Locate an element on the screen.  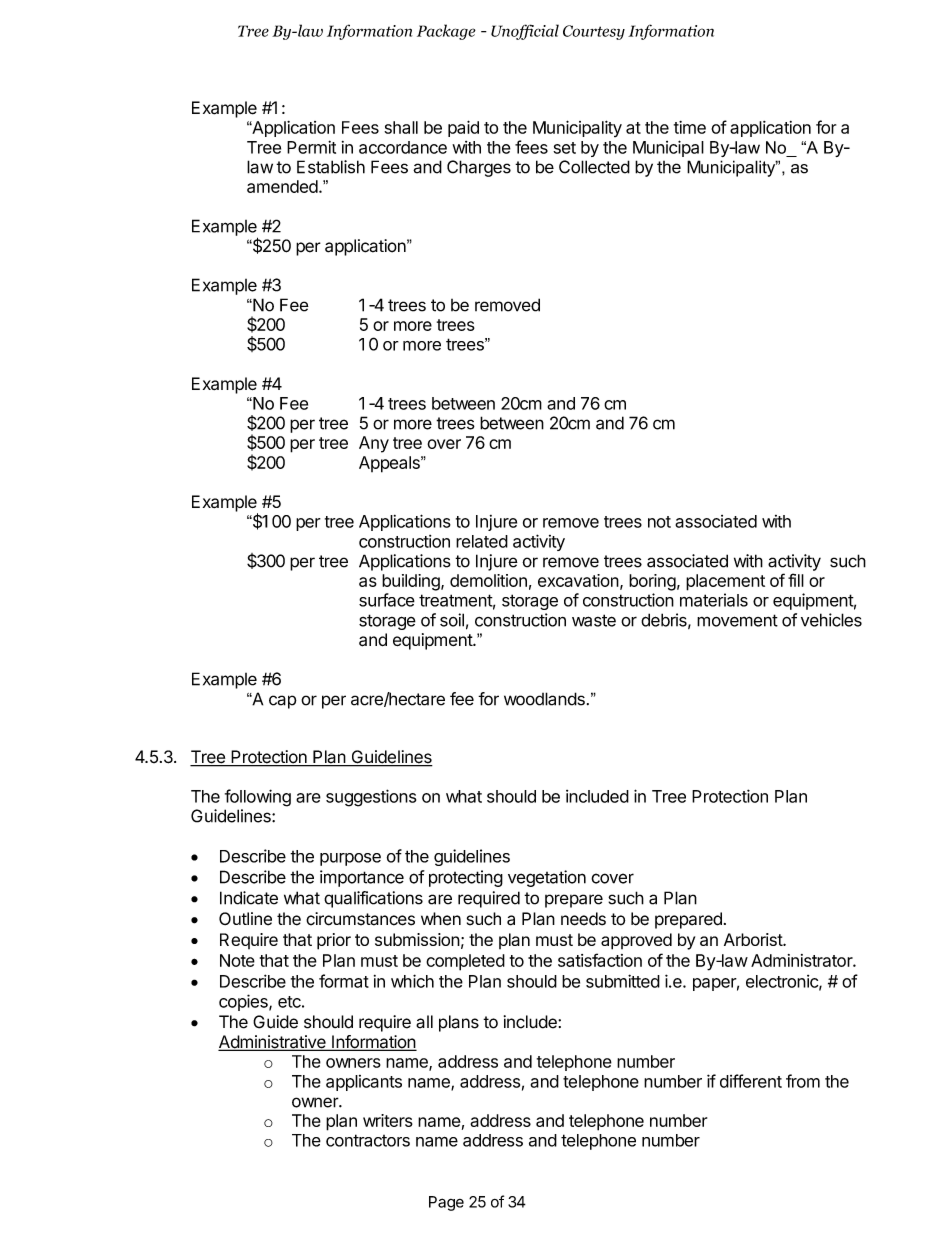
surface is located at coordinates (387, 600).
